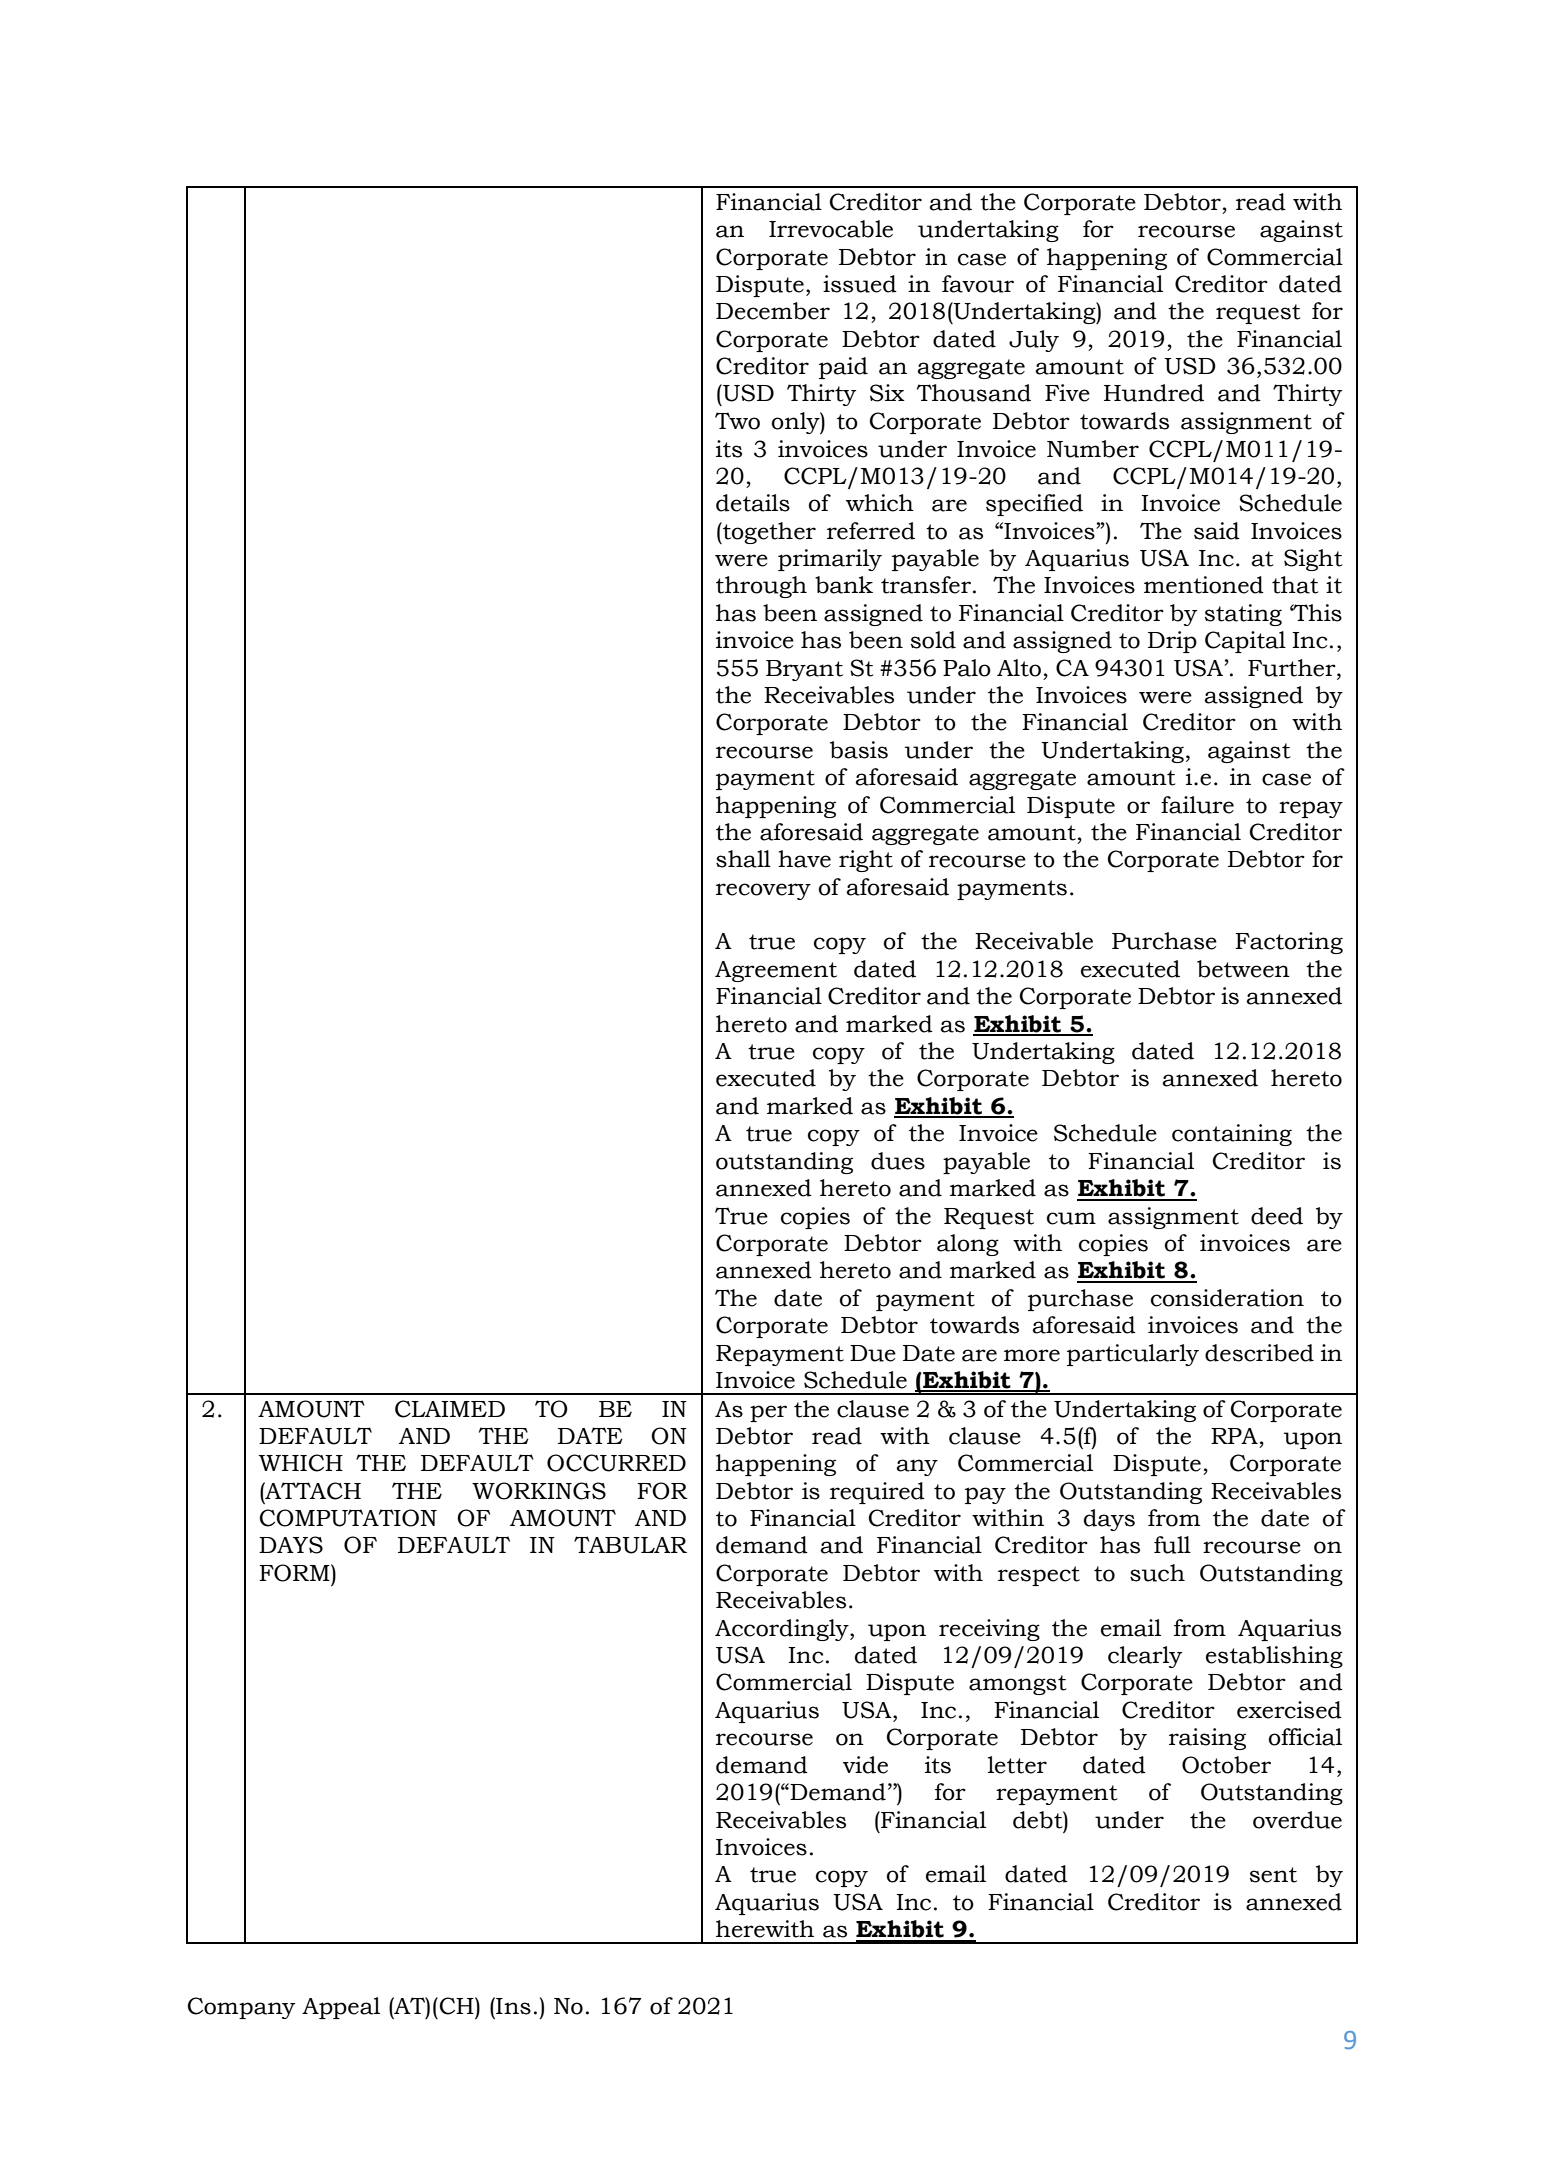 The image size is (1544, 2183). I want to click on vide, so click(865, 1765).
